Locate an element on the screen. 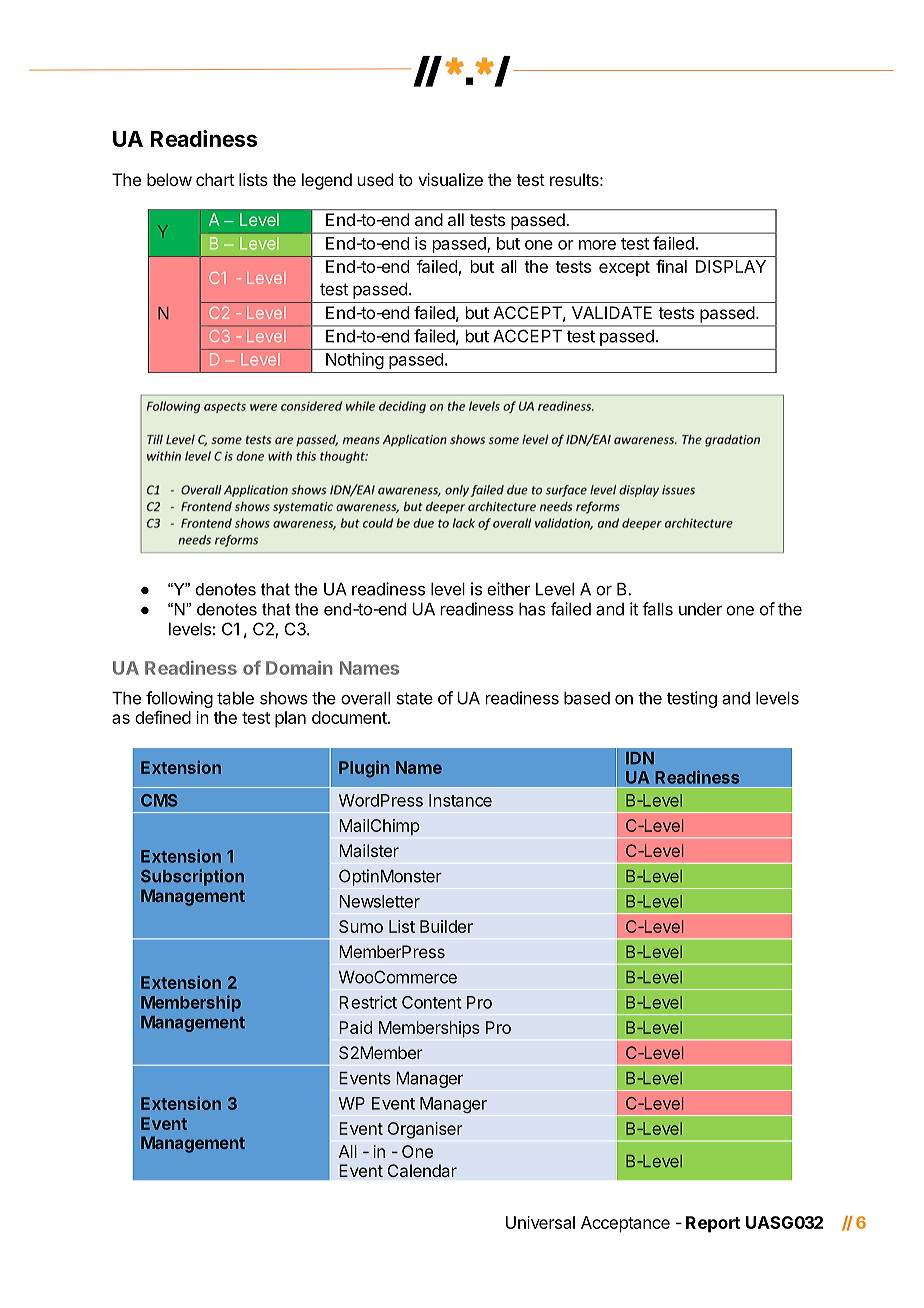 This screenshot has height=1308, width=924. Organiser is located at coordinates (425, 1130).
